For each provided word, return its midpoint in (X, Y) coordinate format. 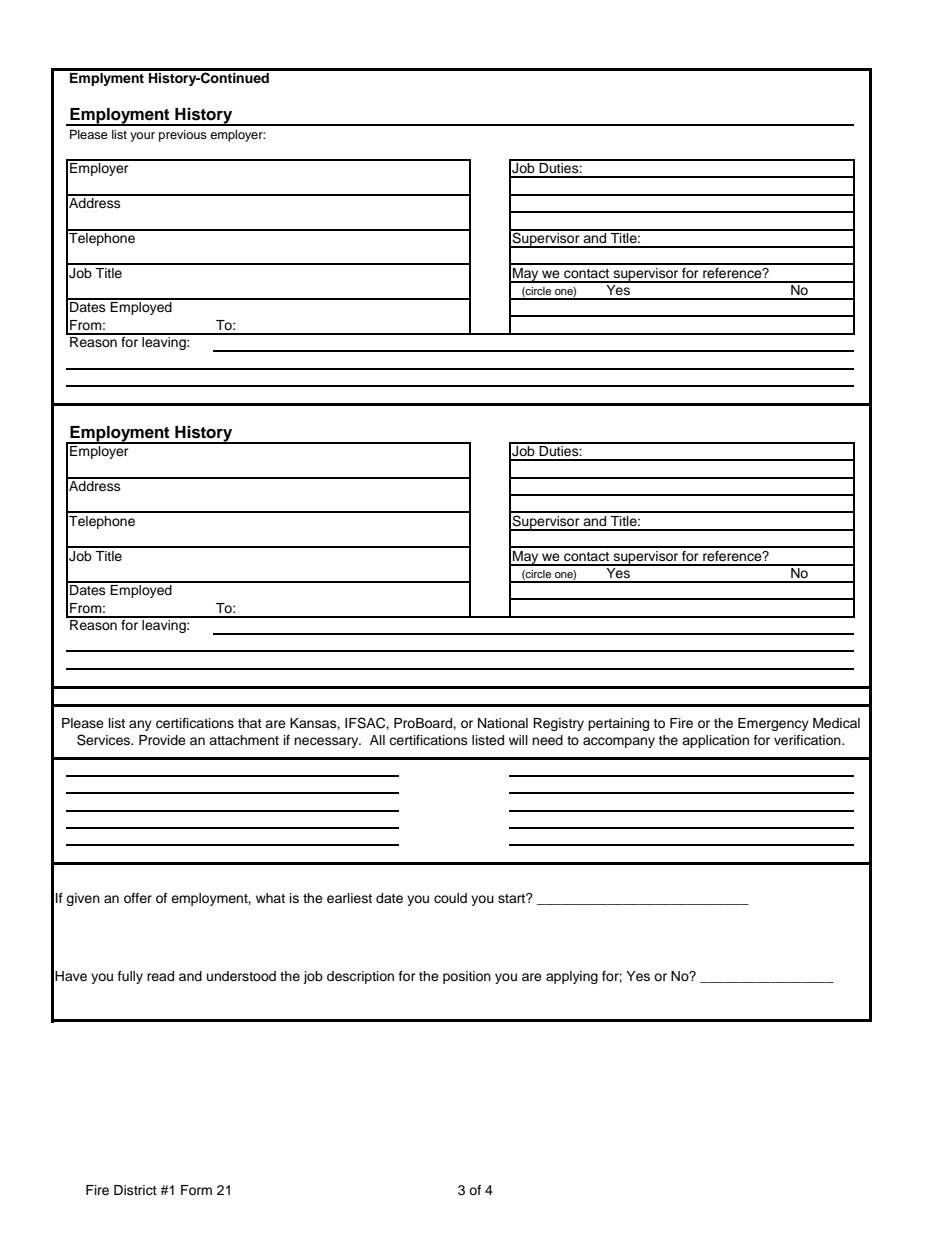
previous (183, 136)
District (135, 1190)
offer (138, 898)
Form (196, 1190)
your (142, 137)
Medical (836, 723)
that (250, 723)
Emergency (773, 724)
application (715, 741)
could (450, 898)
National (503, 723)
